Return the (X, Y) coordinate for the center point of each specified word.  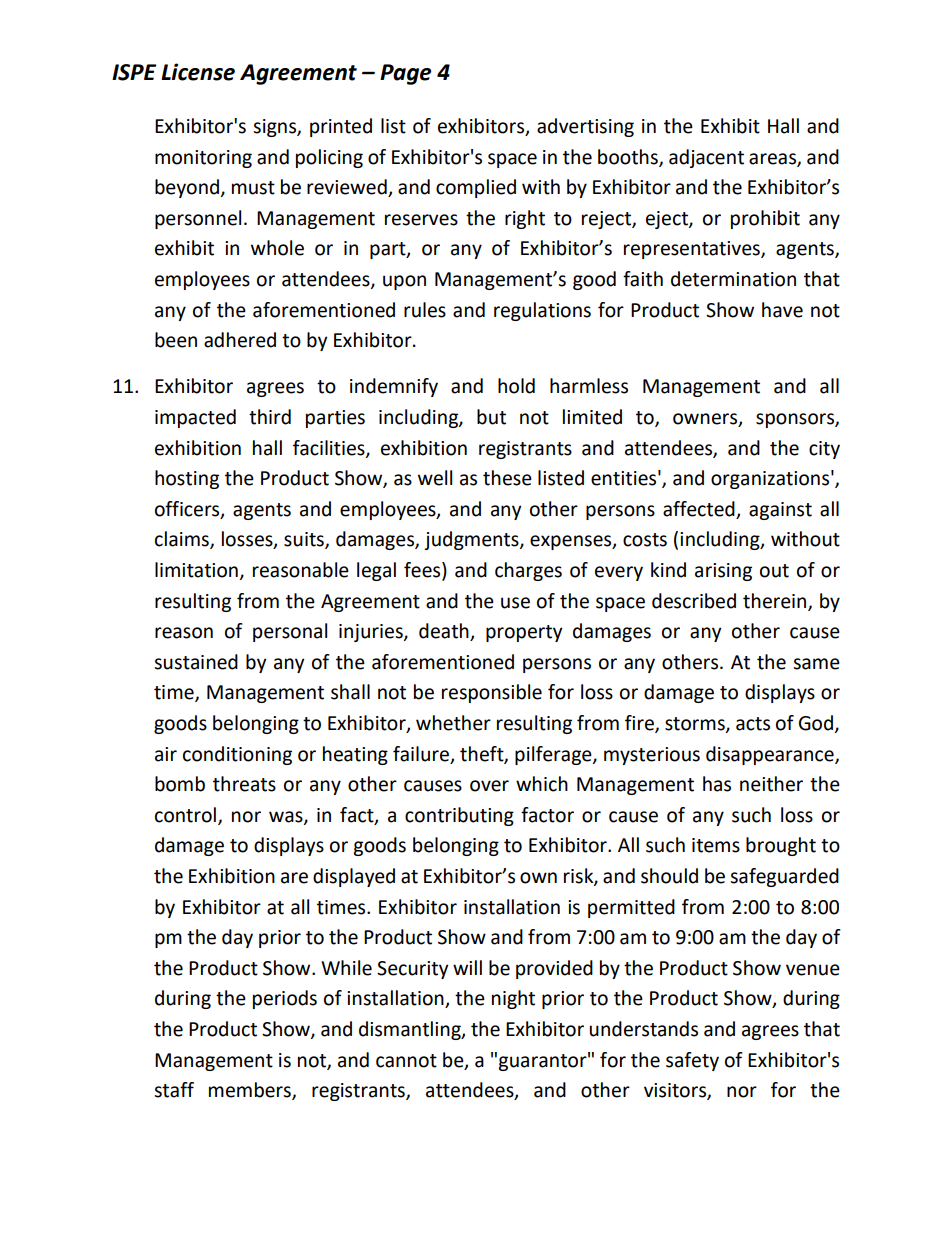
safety (692, 1061)
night (513, 999)
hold (516, 386)
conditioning (237, 755)
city (824, 450)
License (198, 72)
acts (753, 724)
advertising (585, 127)
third (270, 417)
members (251, 1091)
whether (453, 723)
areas (773, 159)
